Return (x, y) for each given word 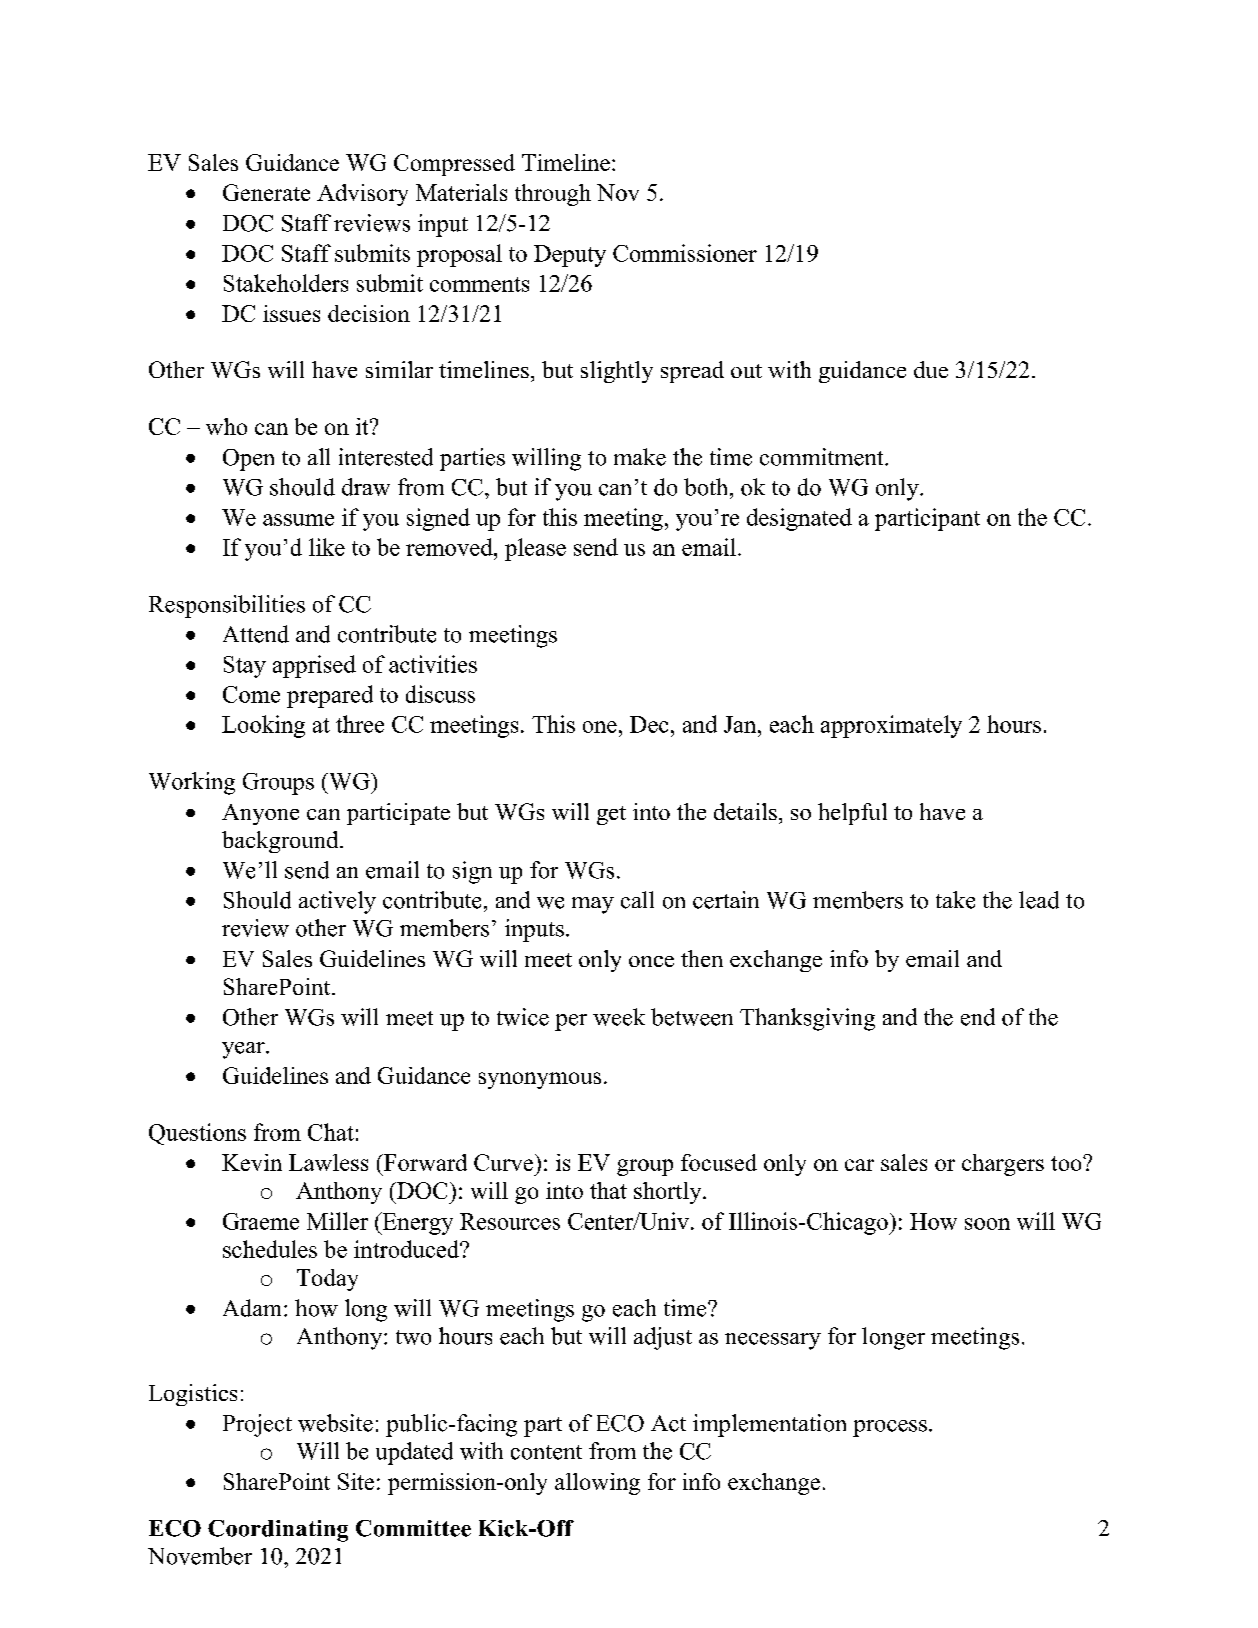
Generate (266, 192)
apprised (314, 666)
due (931, 369)
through (553, 195)
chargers (1003, 1165)
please (535, 549)
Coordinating (278, 1531)
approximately (891, 726)
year (244, 1050)
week (619, 1017)
